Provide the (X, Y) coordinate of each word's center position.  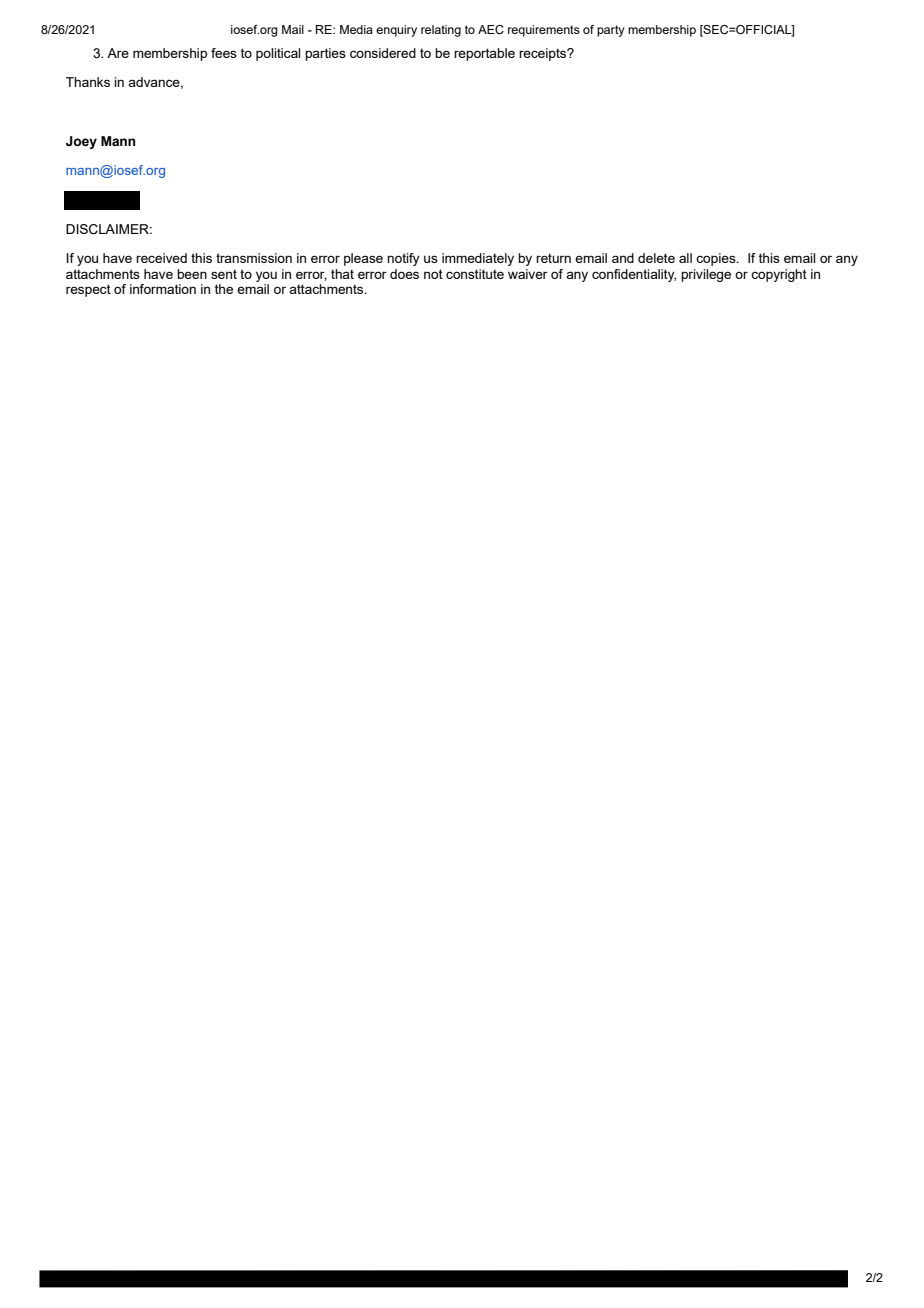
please (363, 259)
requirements (544, 31)
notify (403, 259)
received (161, 258)
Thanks (88, 82)
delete (656, 258)
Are (118, 53)
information (163, 289)
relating (441, 31)
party (611, 31)
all (685, 258)
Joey (81, 142)
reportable (484, 54)
